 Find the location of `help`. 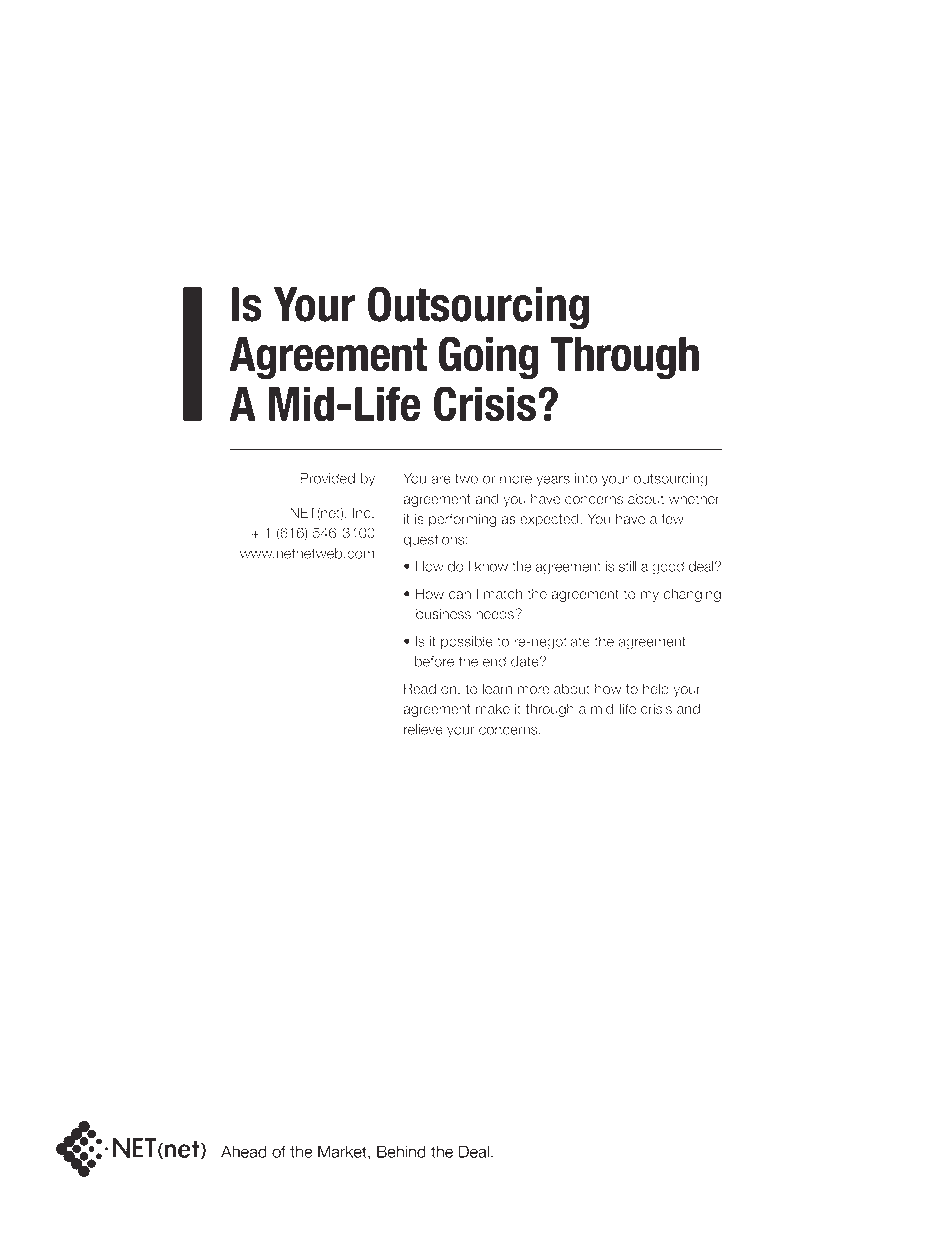

help is located at coordinates (656, 690).
